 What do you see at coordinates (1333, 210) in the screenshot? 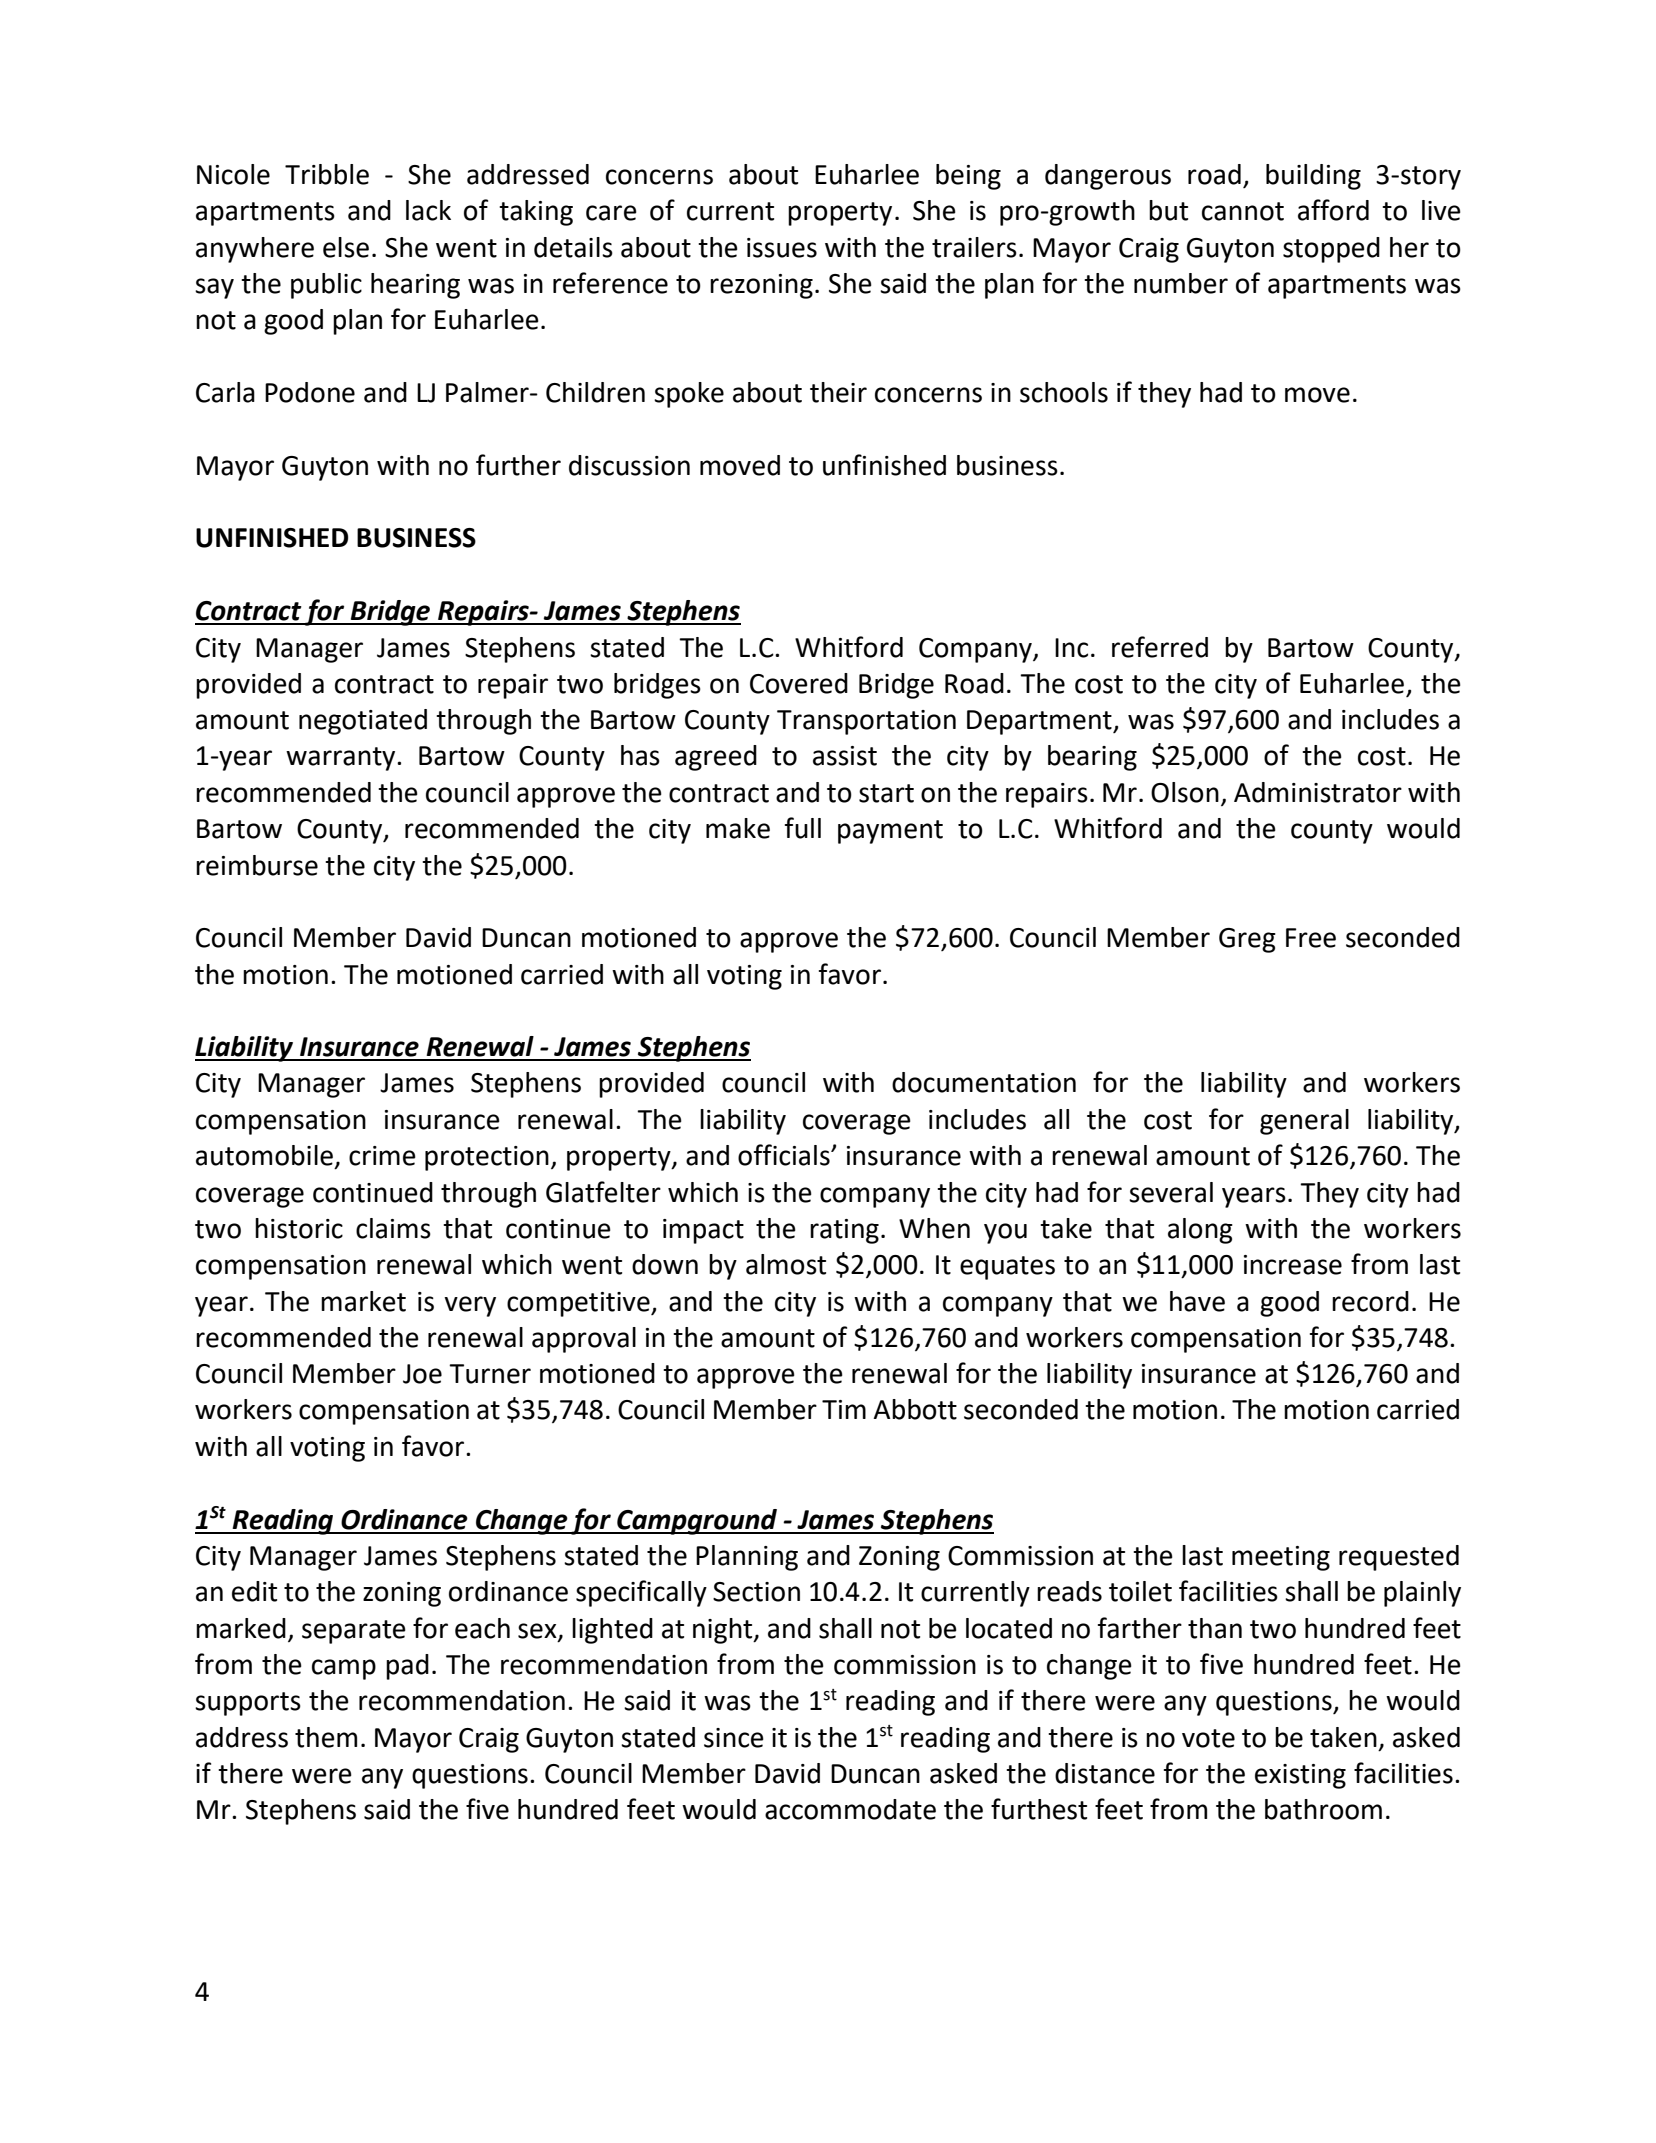
I see `afford` at bounding box center [1333, 210].
